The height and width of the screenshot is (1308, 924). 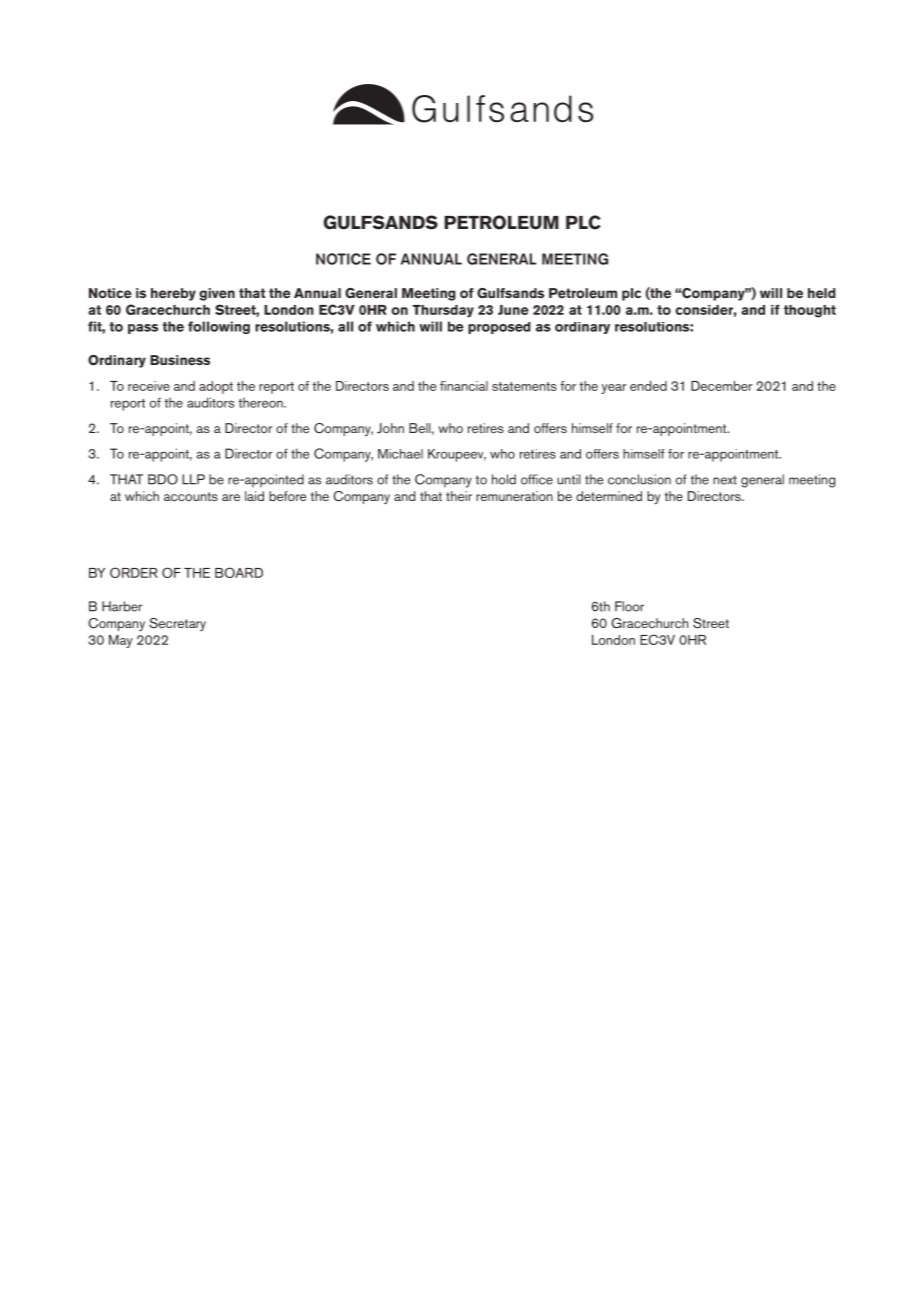 What do you see at coordinates (464, 386) in the screenshot?
I see `financial` at bounding box center [464, 386].
